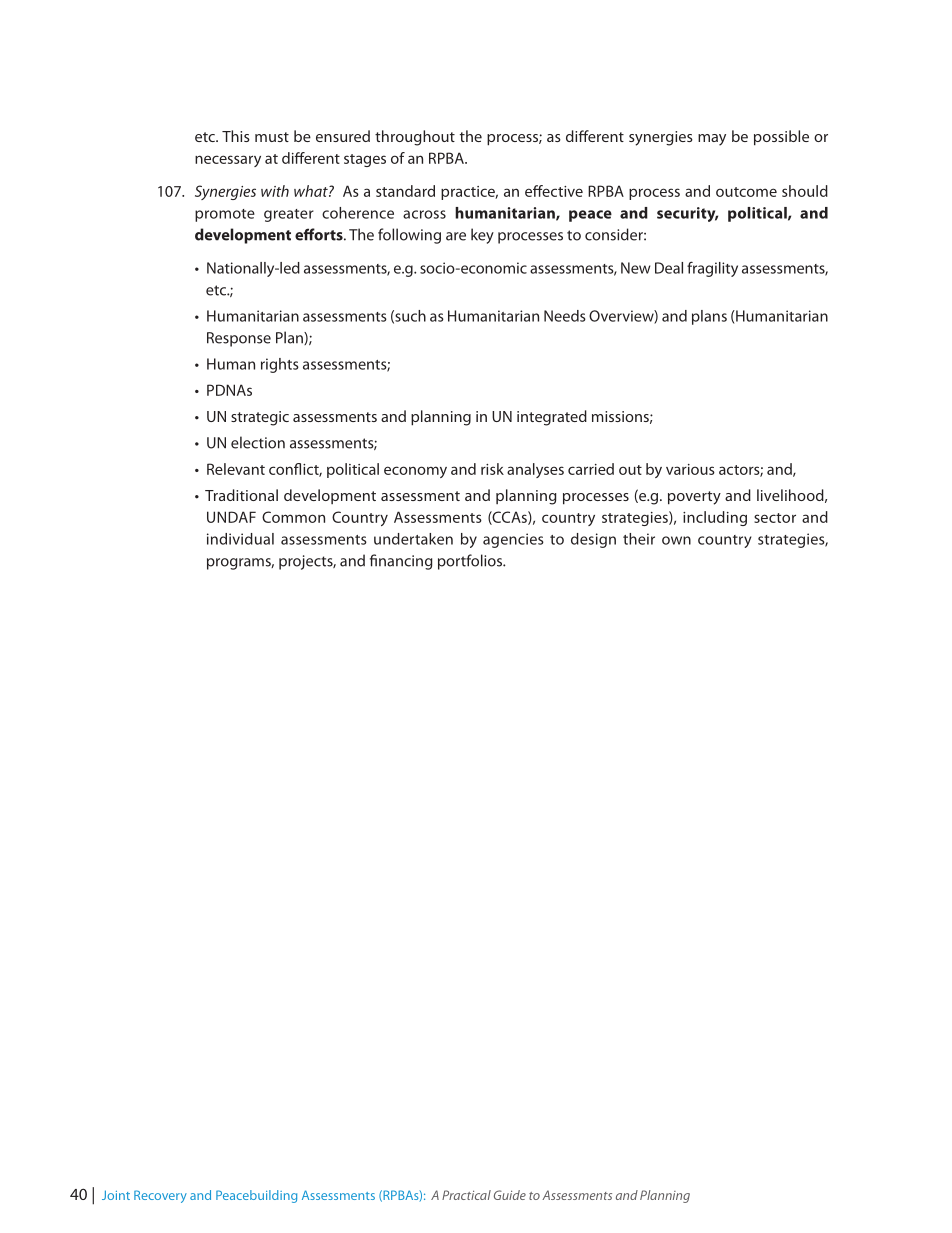 The width and height of the image is (952, 1233). Describe the element at coordinates (240, 539) in the image. I see `individual` at that location.
